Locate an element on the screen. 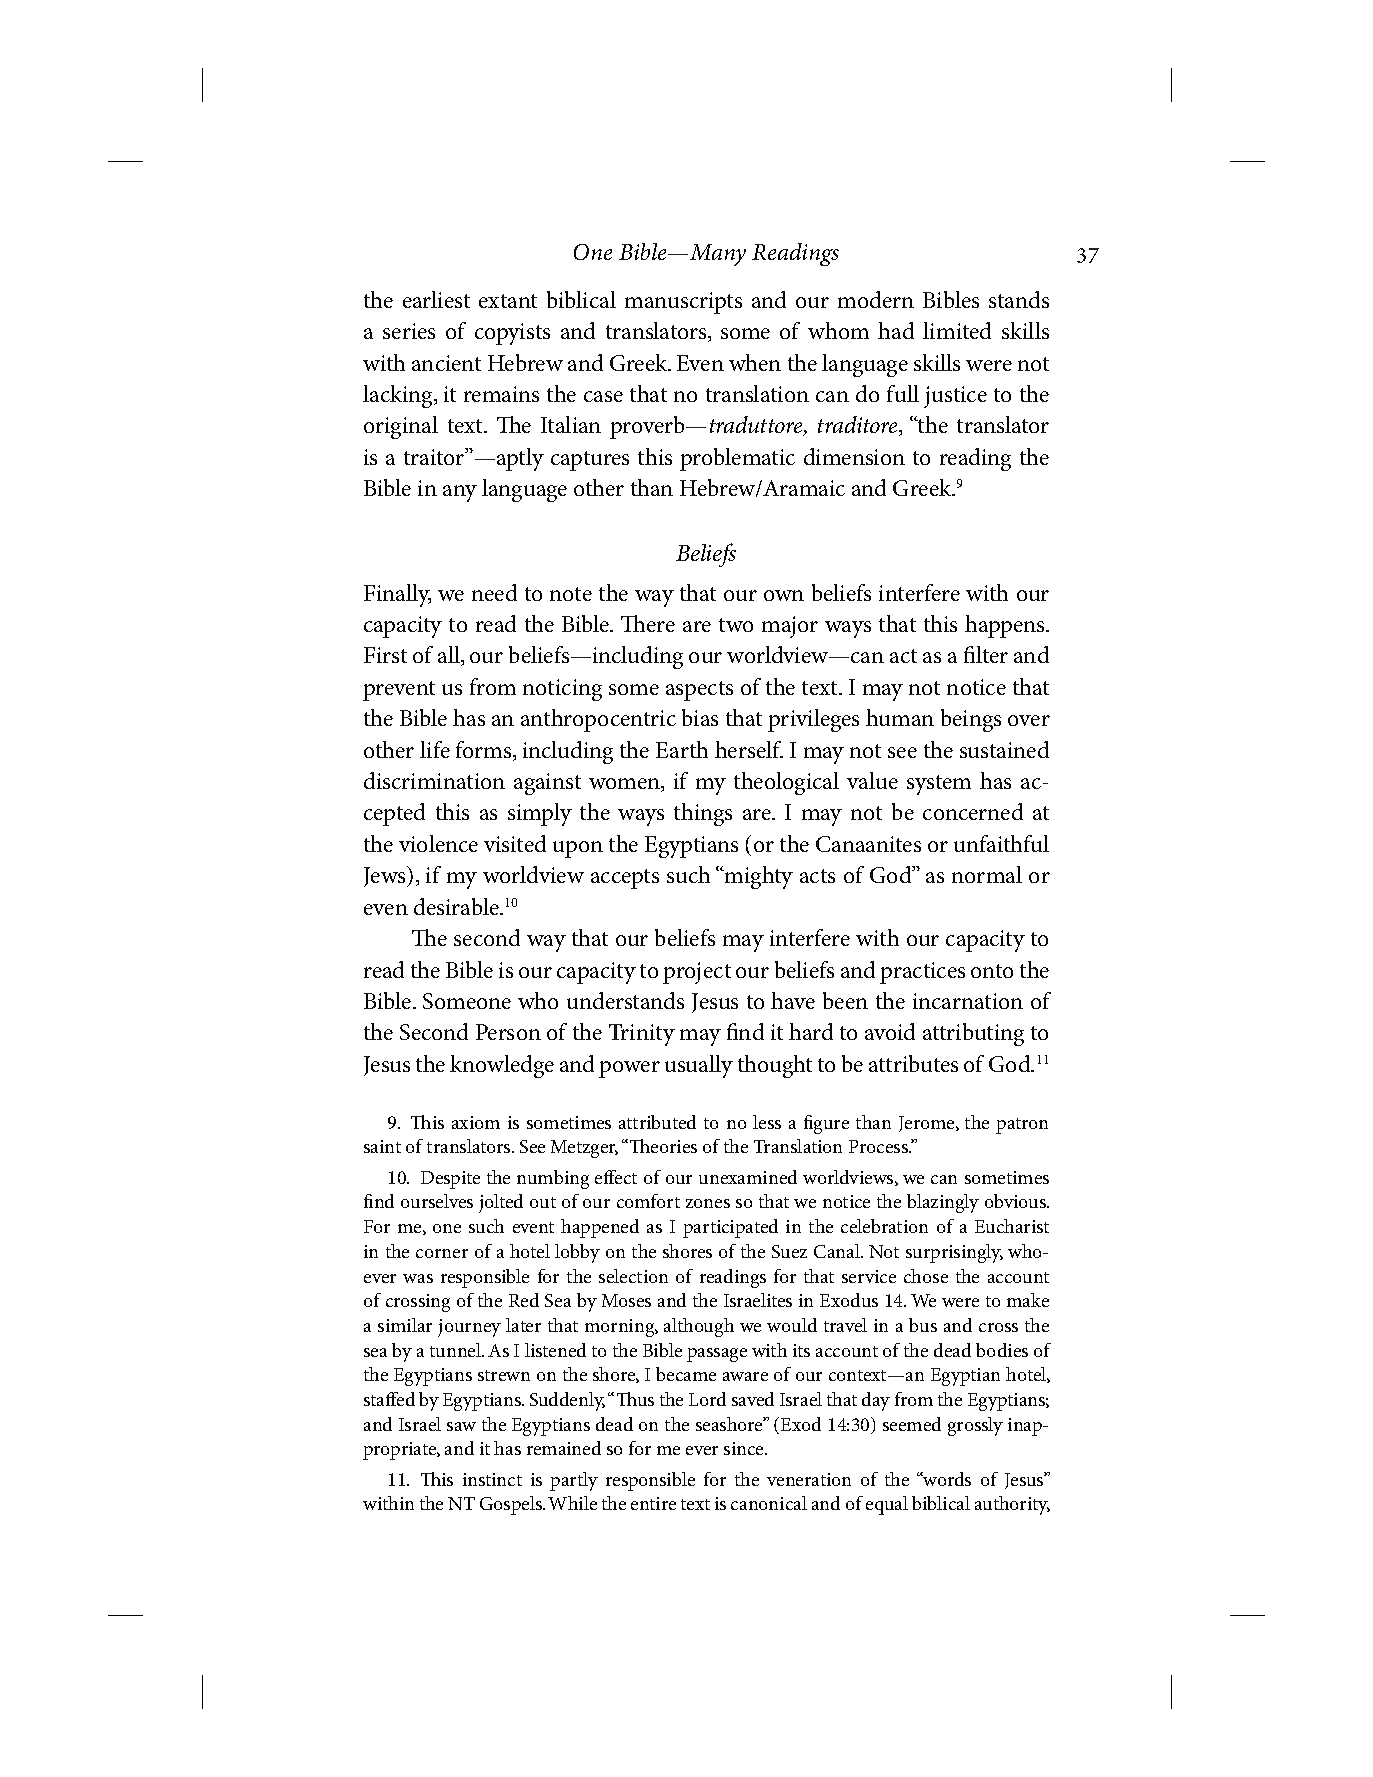  limited is located at coordinates (957, 330).
